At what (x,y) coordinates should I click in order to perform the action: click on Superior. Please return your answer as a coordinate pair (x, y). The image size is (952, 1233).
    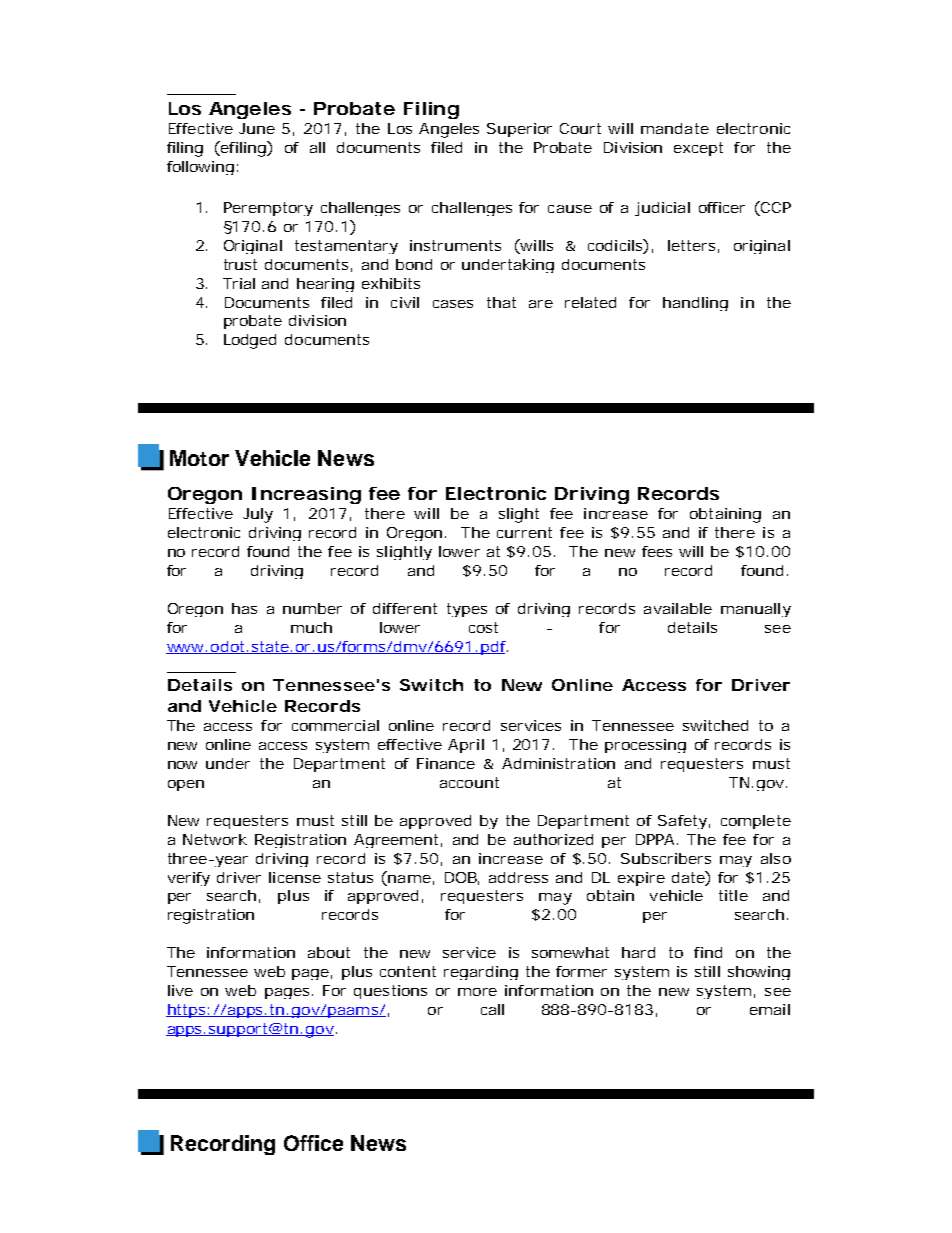
    Looking at the image, I should click on (519, 130).
